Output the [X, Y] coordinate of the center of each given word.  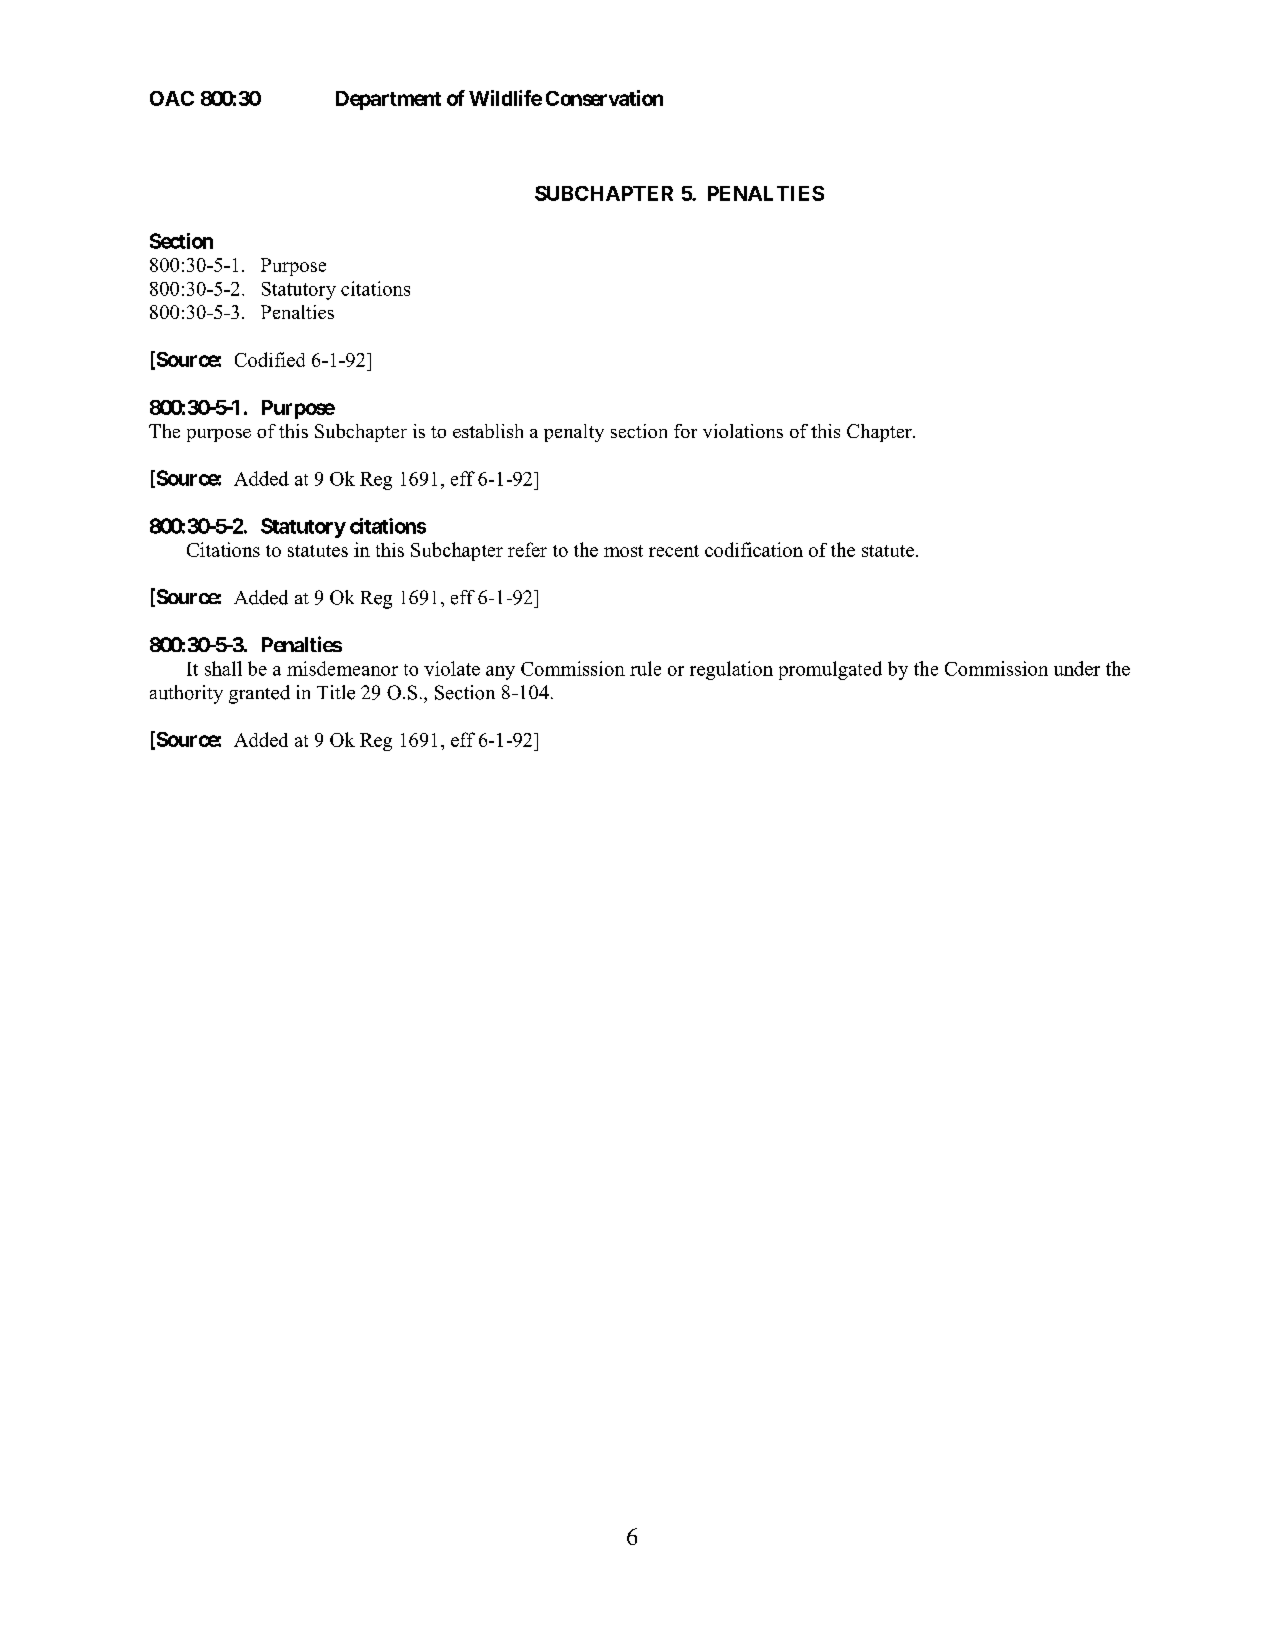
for [685, 431]
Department [388, 100]
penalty [574, 433]
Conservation [604, 98]
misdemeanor [342, 668]
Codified [270, 359]
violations [743, 431]
